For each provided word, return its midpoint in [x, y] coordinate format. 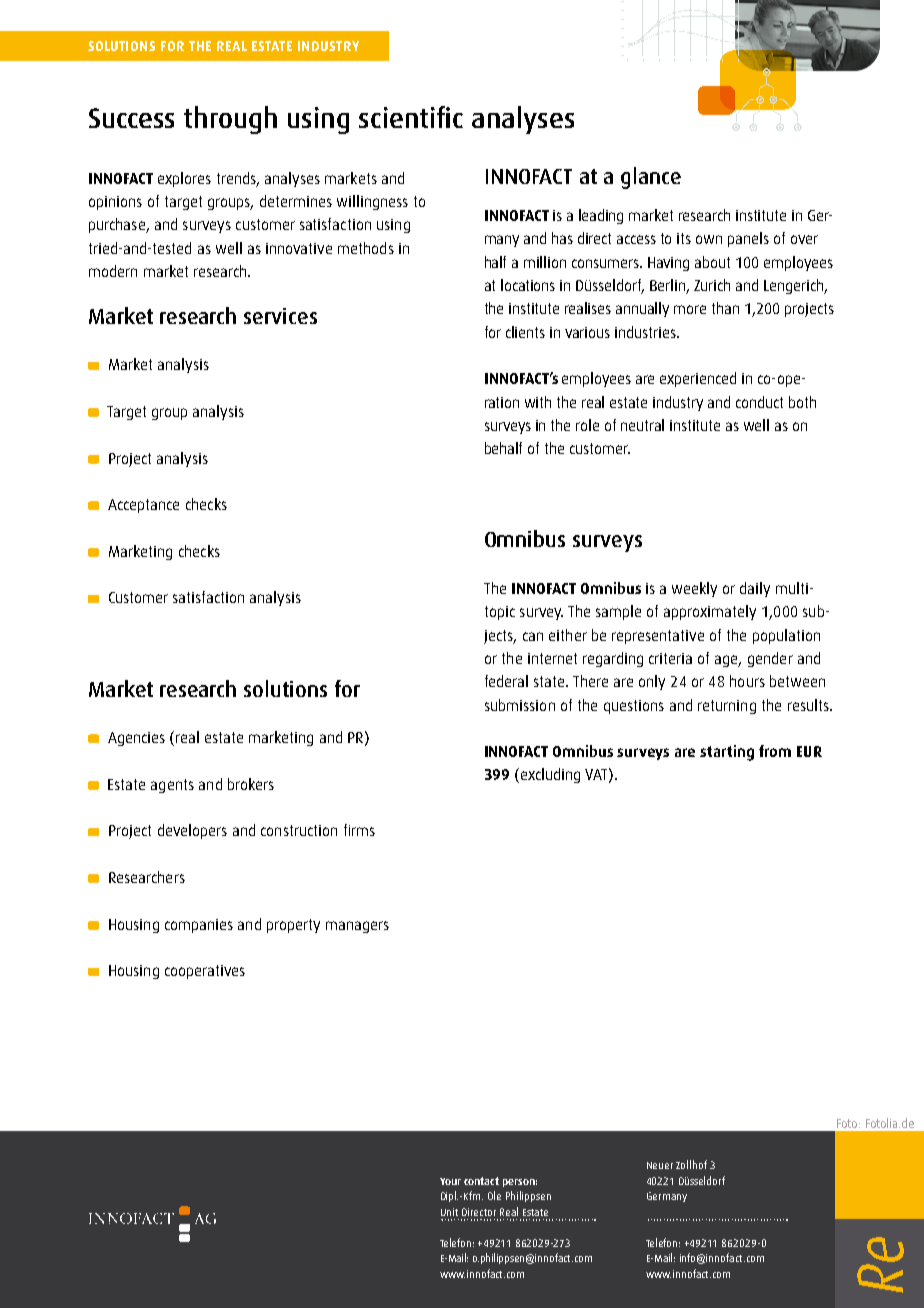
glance [651, 178]
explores [184, 179]
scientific [411, 117]
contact [481, 1181]
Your [450, 1181]
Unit [449, 1212]
